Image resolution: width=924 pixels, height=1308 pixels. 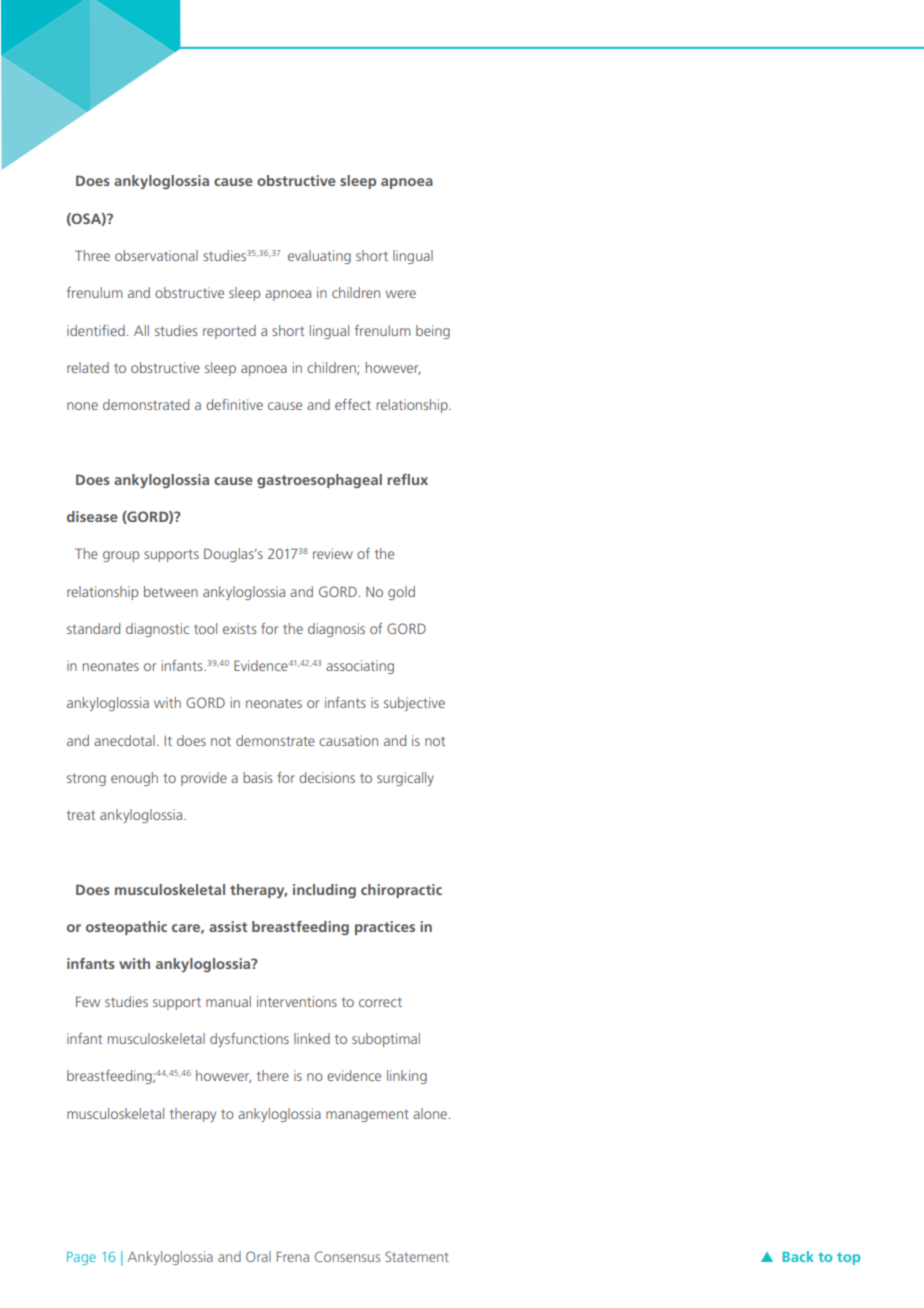 I want to click on reflux, so click(x=407, y=479).
